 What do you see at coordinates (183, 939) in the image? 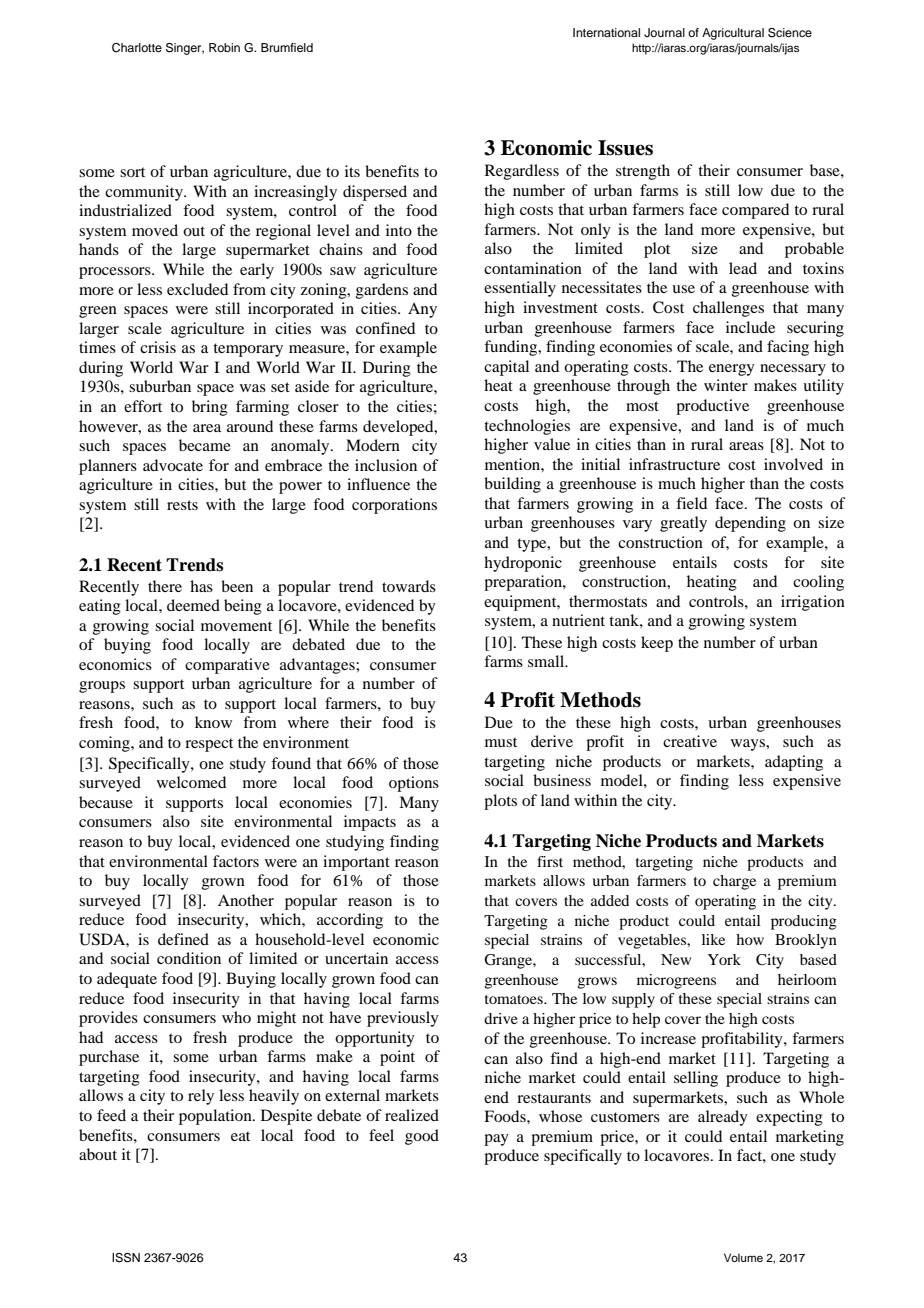
I see `defined` at bounding box center [183, 939].
